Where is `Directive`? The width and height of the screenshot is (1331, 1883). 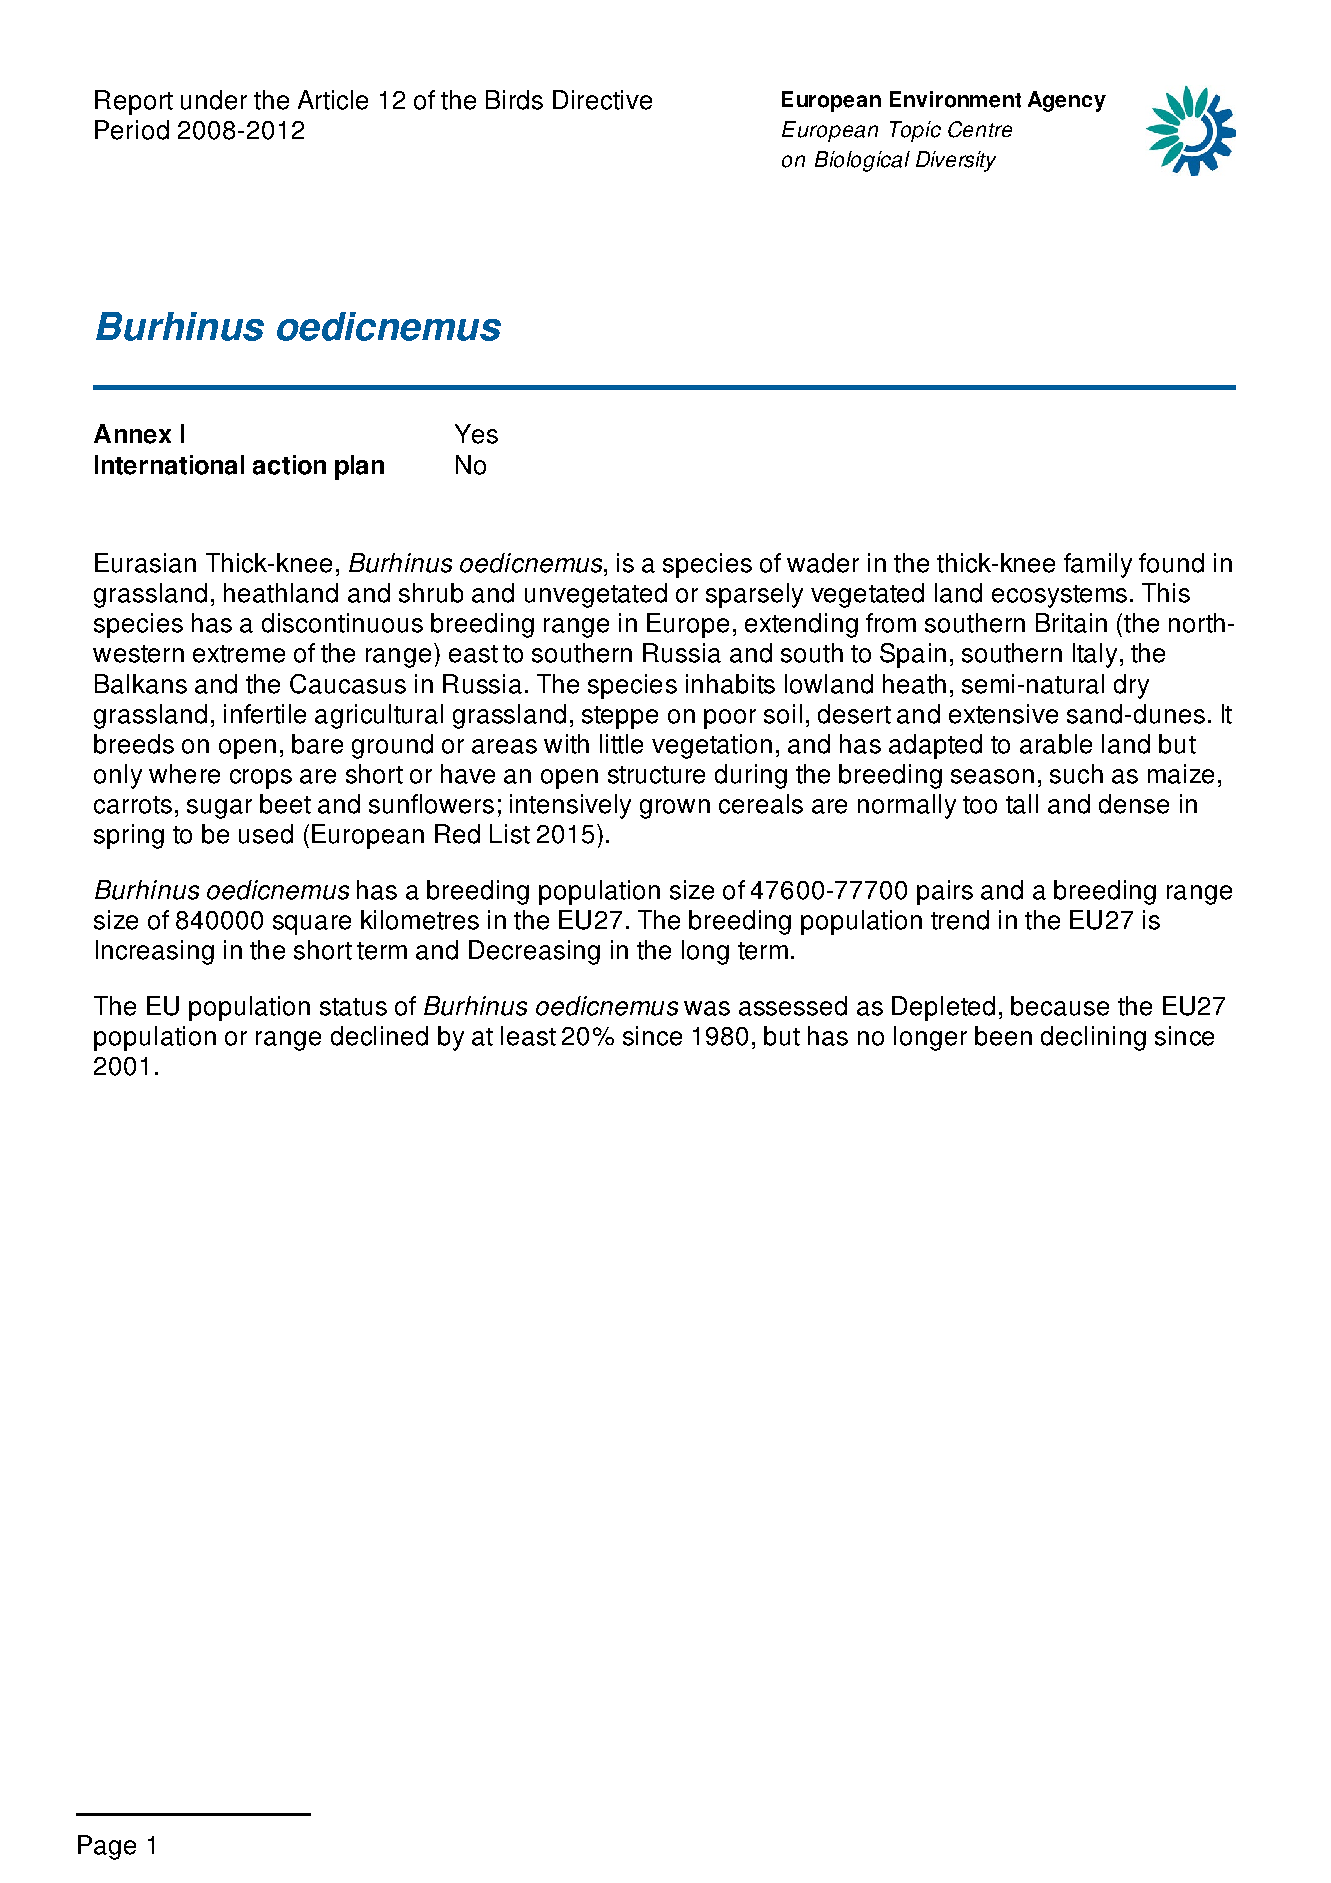 Directive is located at coordinates (602, 100).
